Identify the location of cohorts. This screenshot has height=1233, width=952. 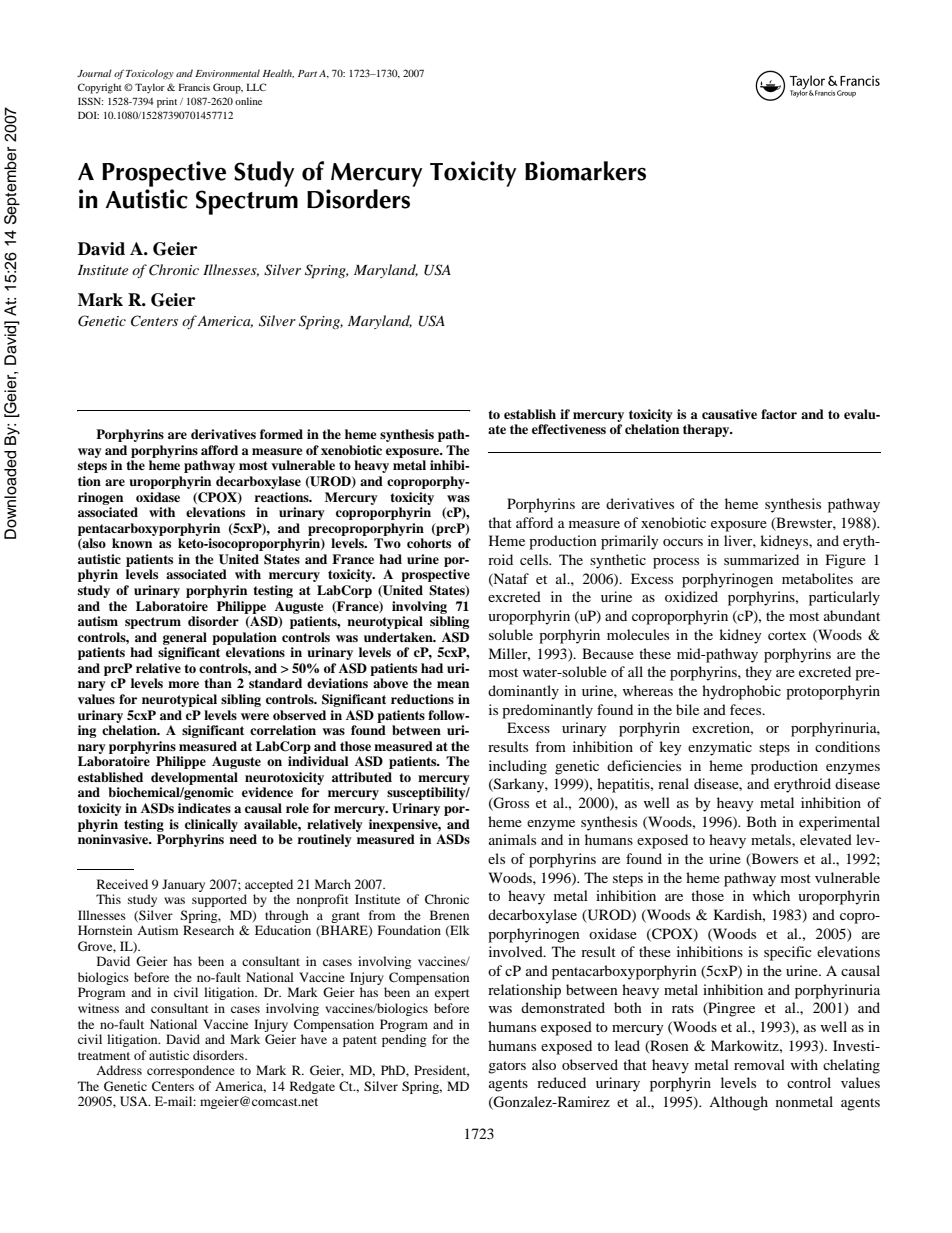
(429, 543).
